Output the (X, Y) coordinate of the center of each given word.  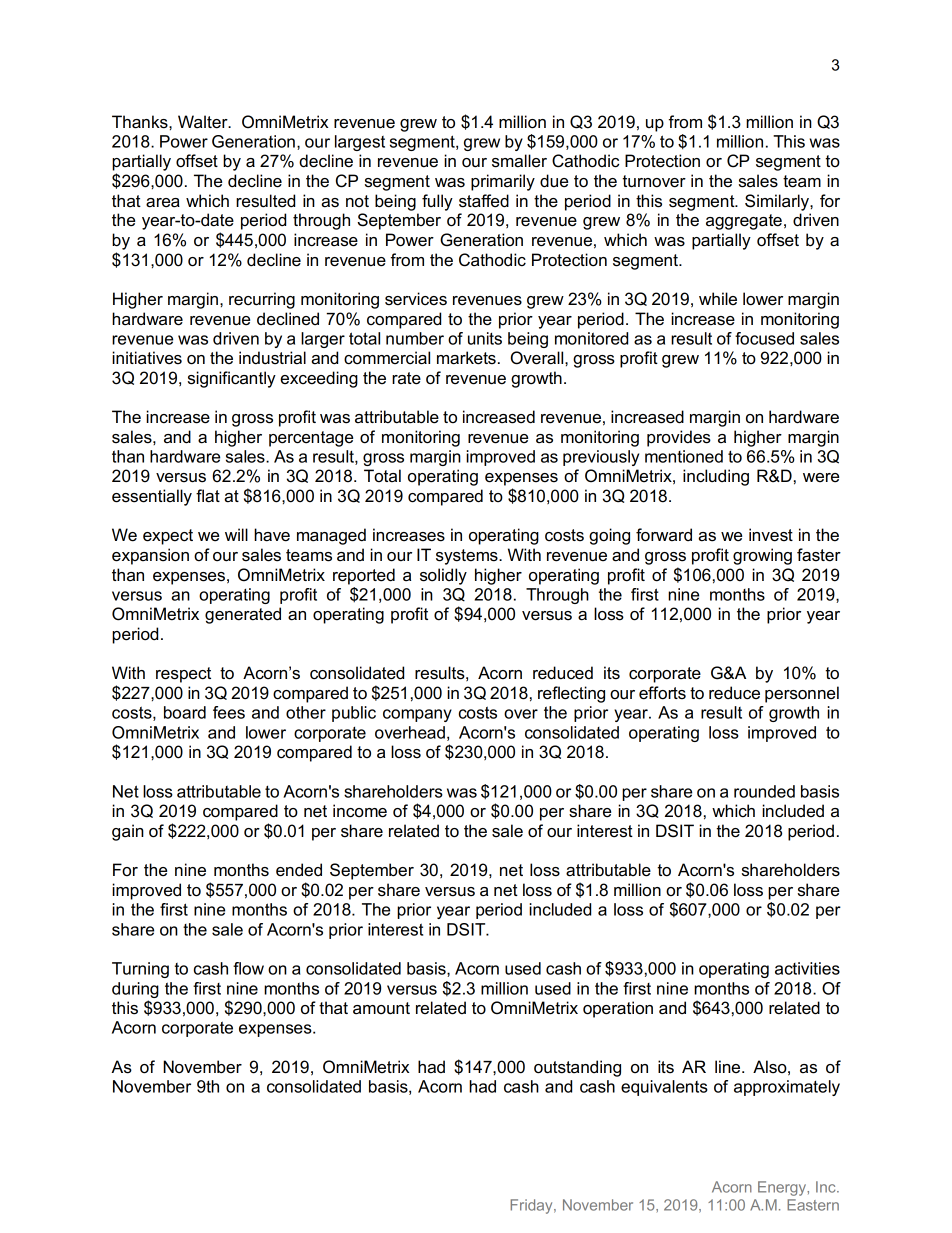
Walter (204, 122)
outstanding (577, 1068)
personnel (802, 694)
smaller (519, 161)
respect (183, 675)
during (135, 990)
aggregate (744, 222)
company (417, 715)
